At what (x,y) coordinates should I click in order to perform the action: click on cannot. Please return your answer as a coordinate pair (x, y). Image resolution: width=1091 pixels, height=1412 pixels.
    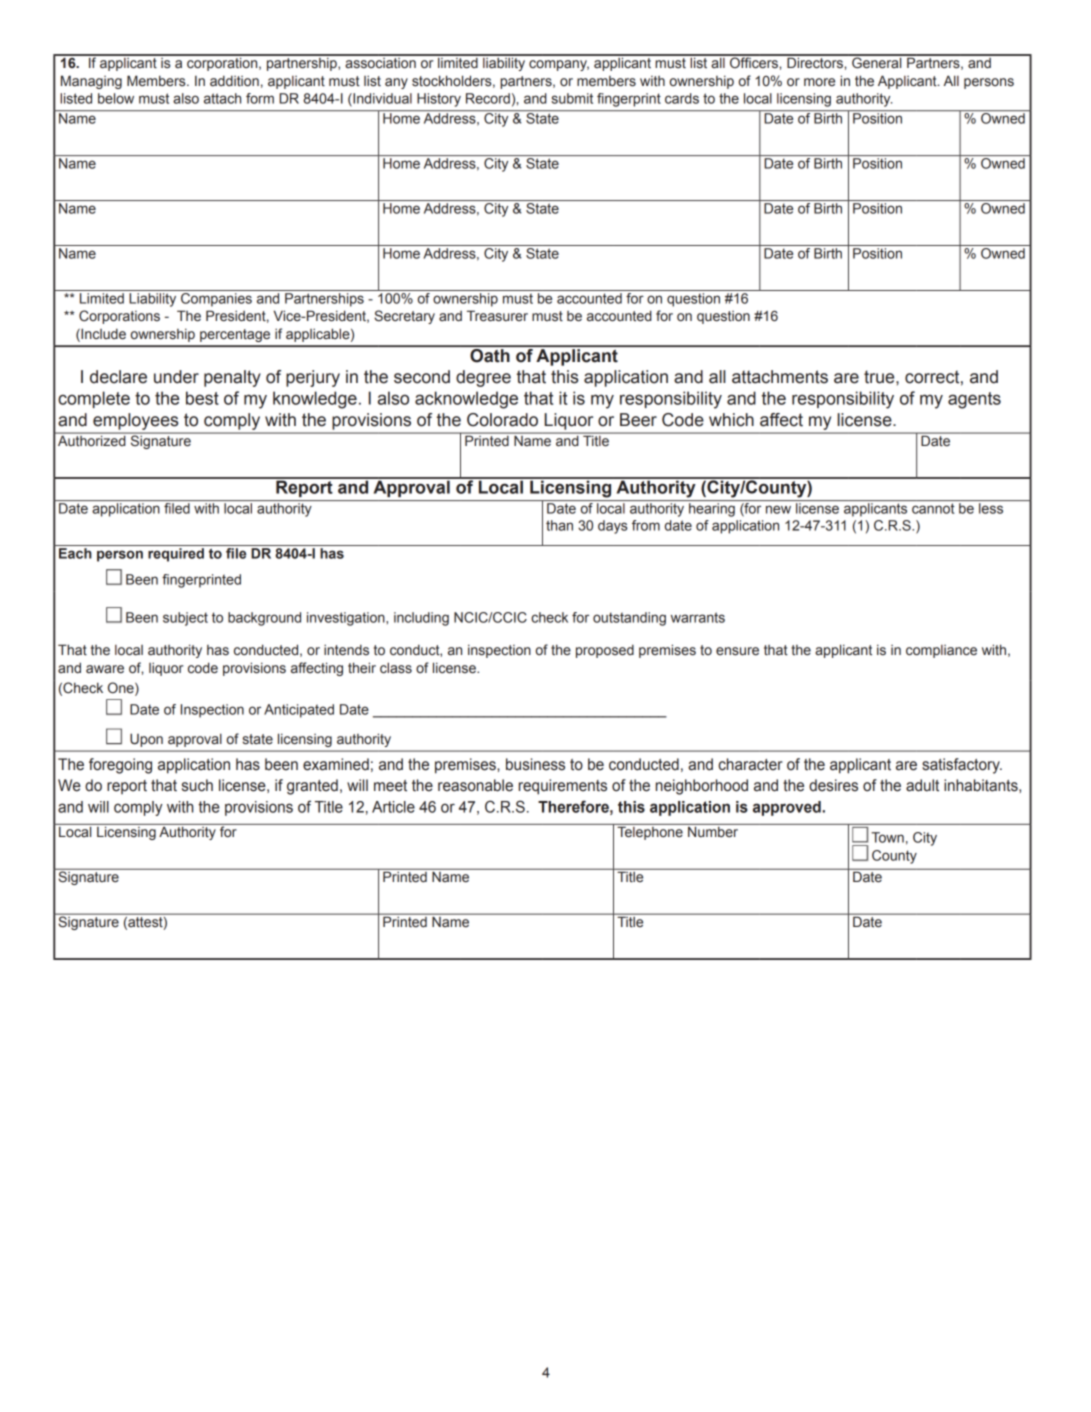
    Looking at the image, I should click on (933, 508).
